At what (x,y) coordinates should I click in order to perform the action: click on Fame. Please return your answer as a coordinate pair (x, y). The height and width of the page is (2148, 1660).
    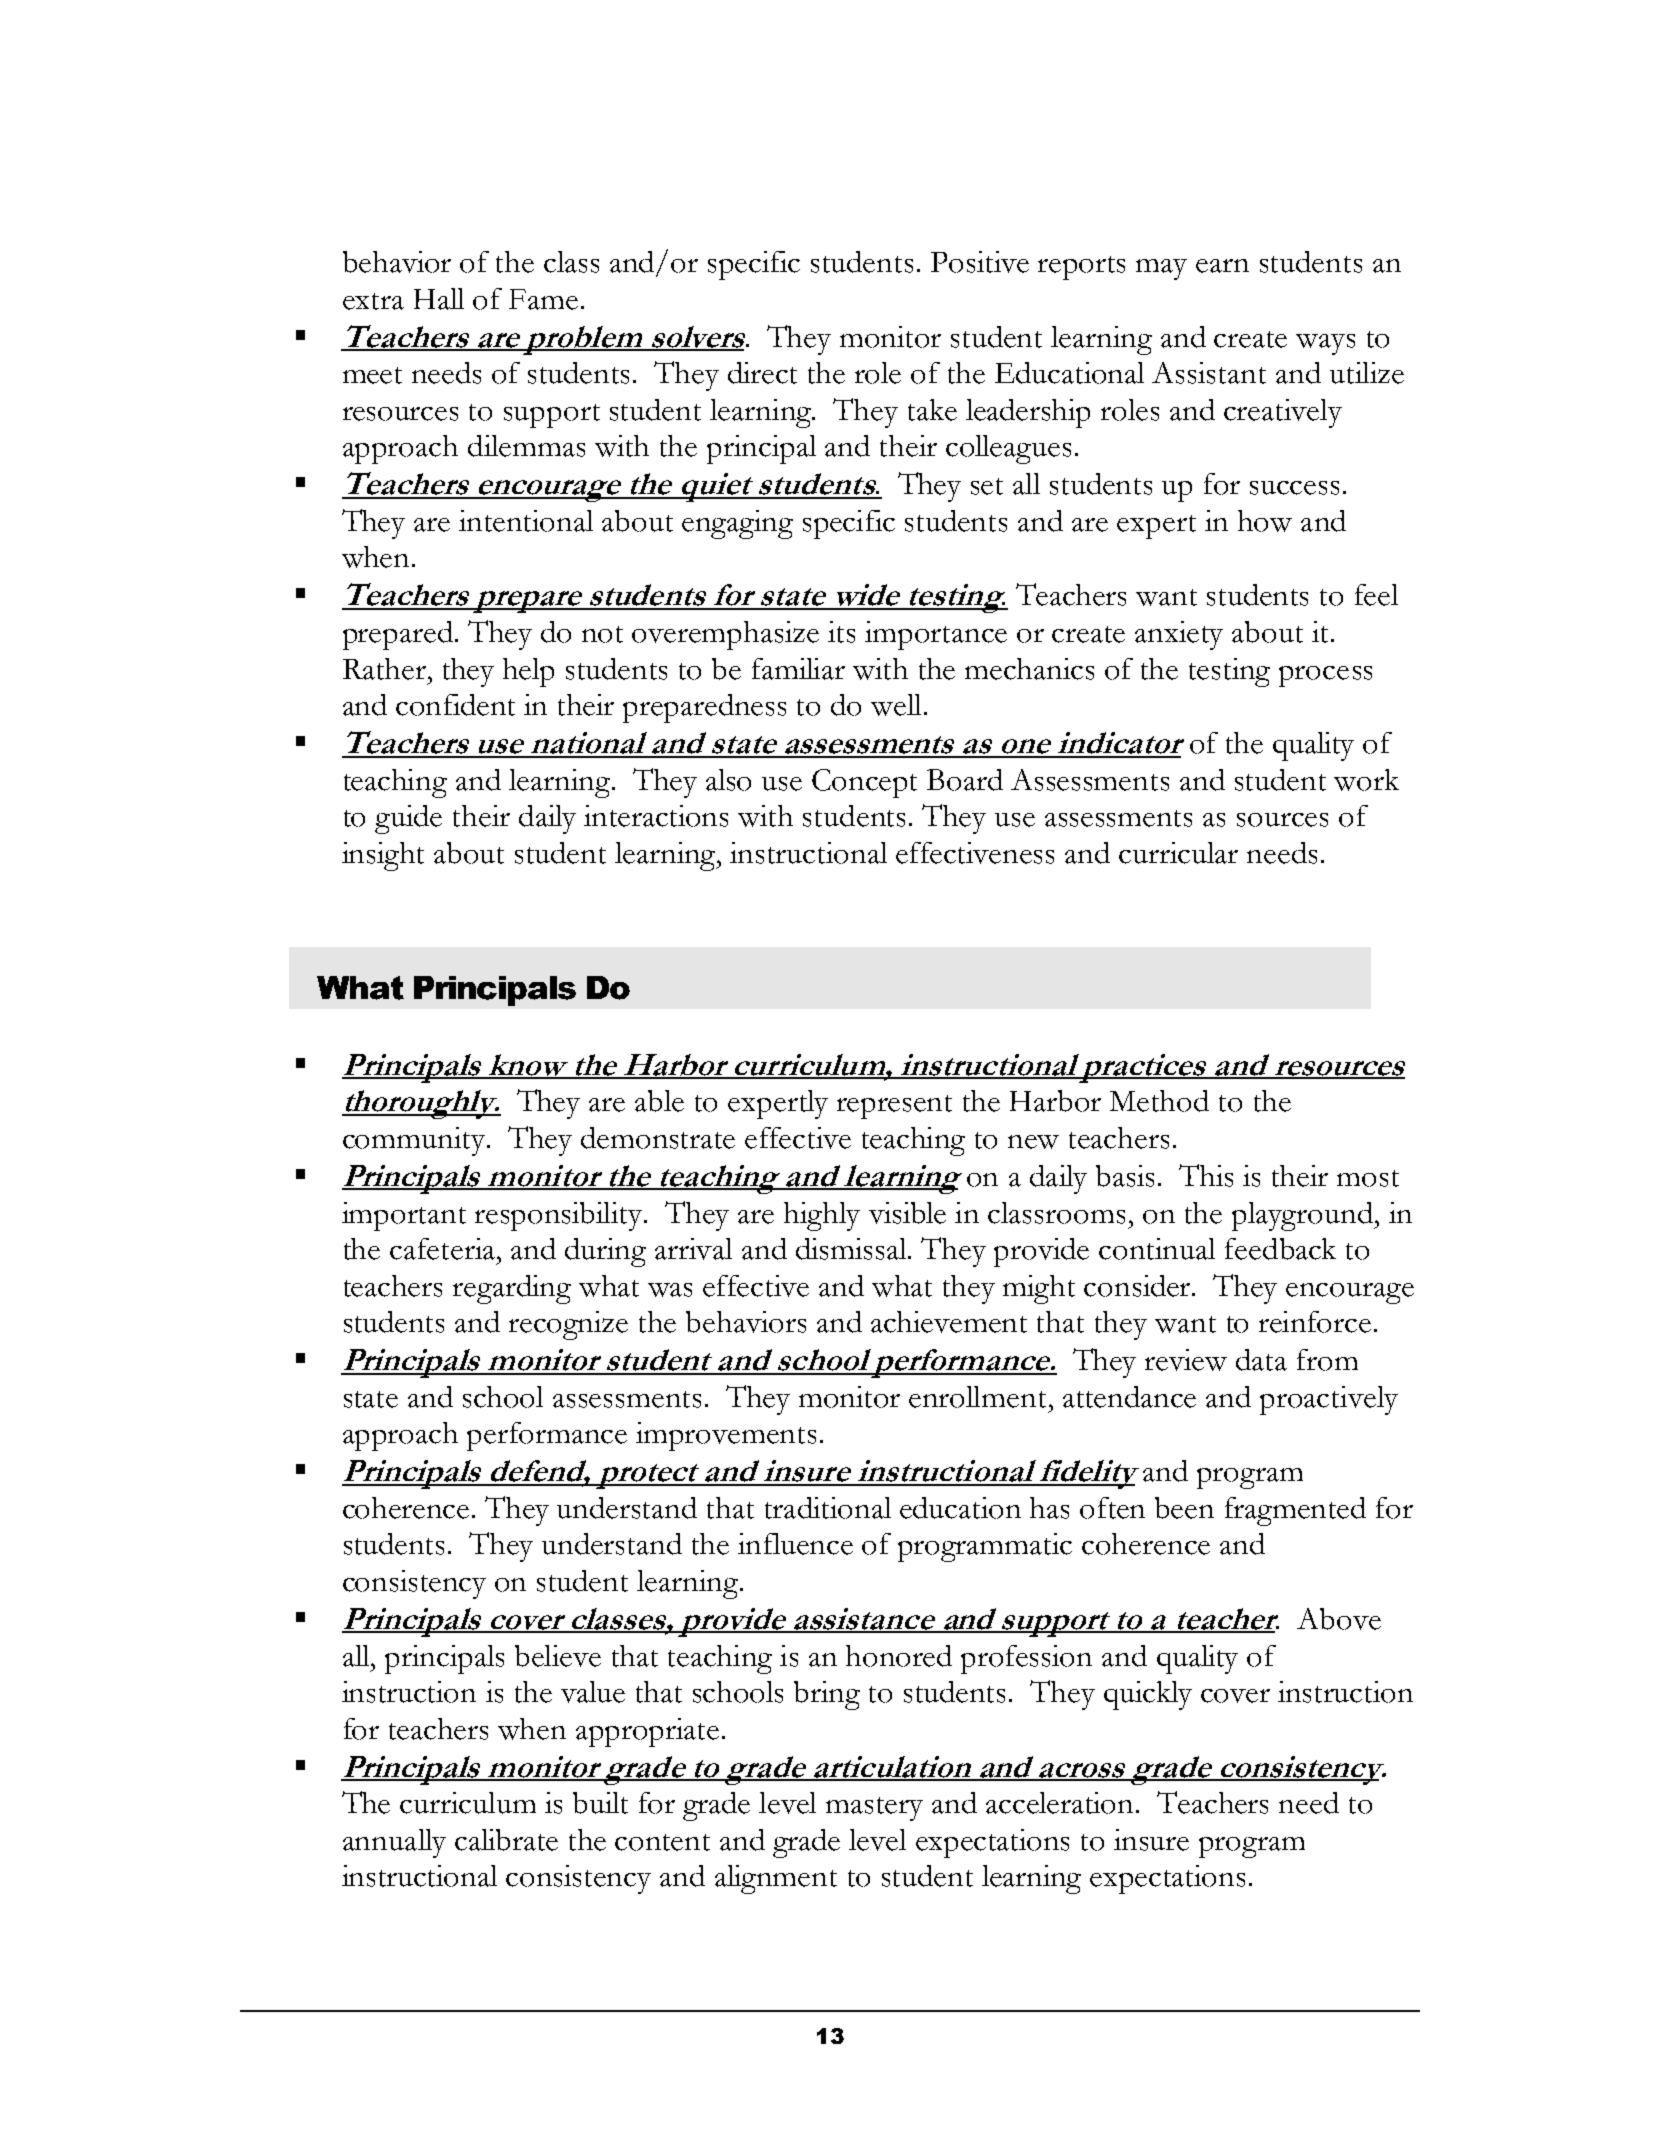
    Looking at the image, I should click on (543, 299).
